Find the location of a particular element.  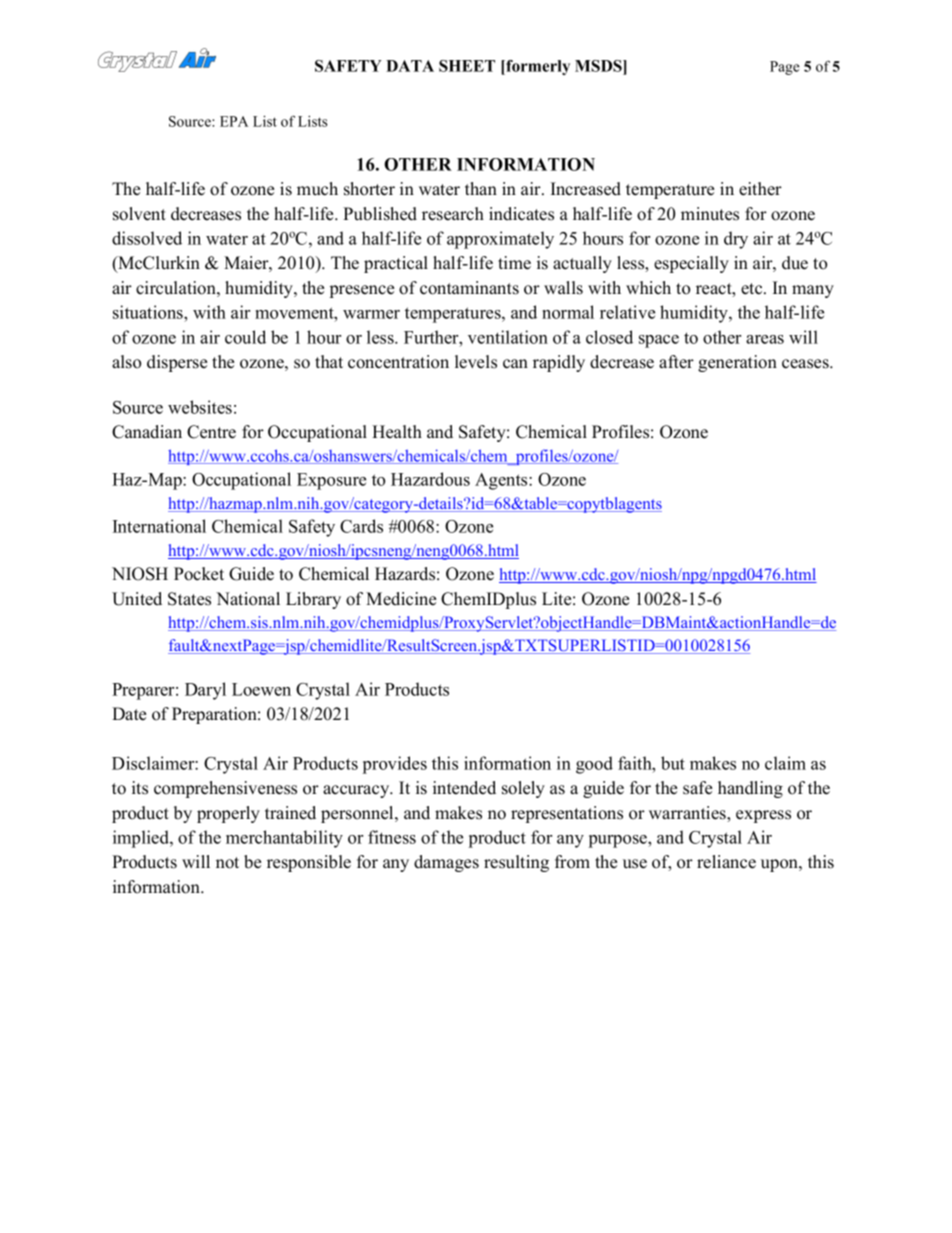

Centre is located at coordinates (211, 432).
